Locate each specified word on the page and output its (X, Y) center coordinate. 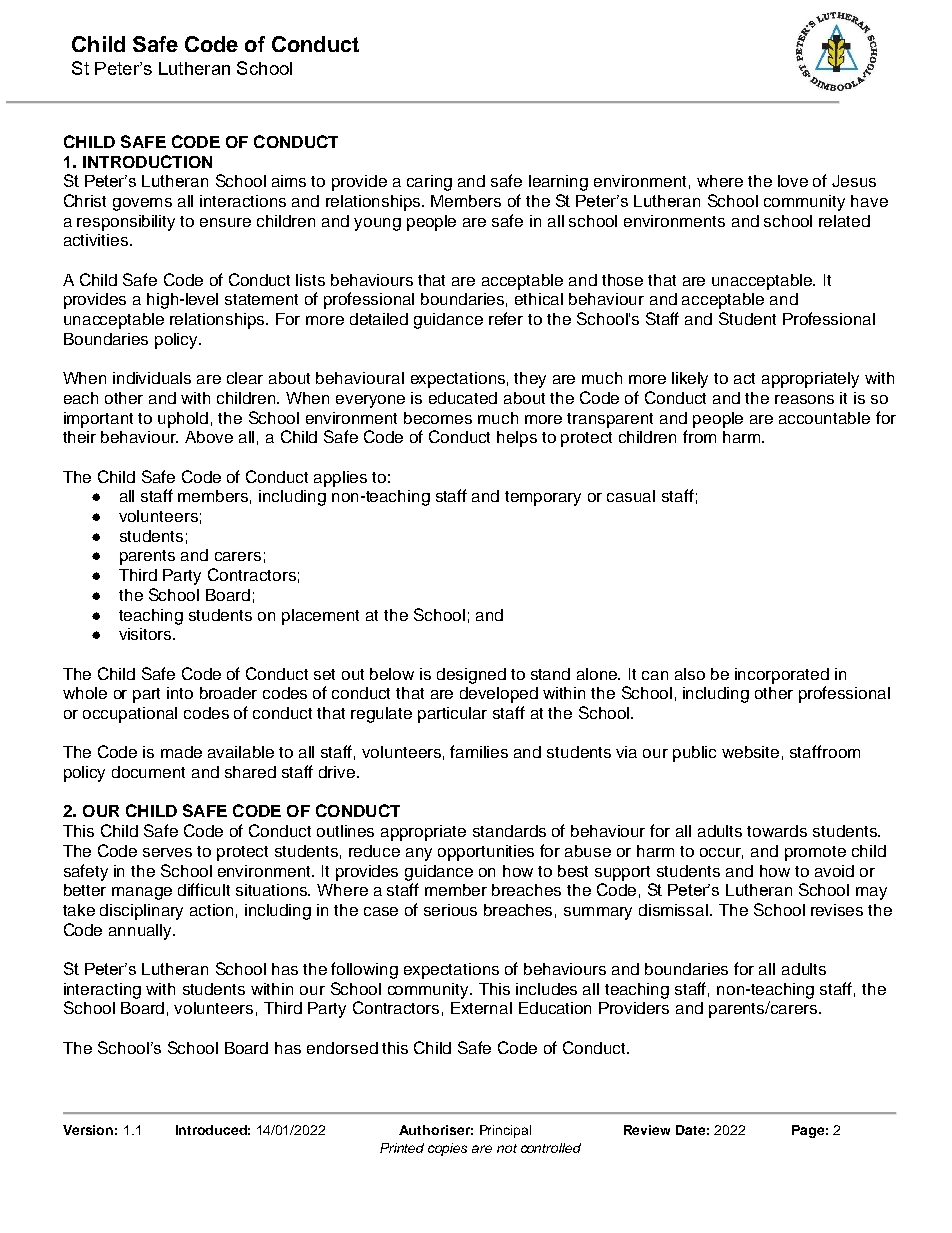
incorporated (782, 676)
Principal (505, 1131)
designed (471, 676)
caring (429, 183)
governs (142, 204)
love (793, 181)
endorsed (342, 1048)
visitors (146, 634)
